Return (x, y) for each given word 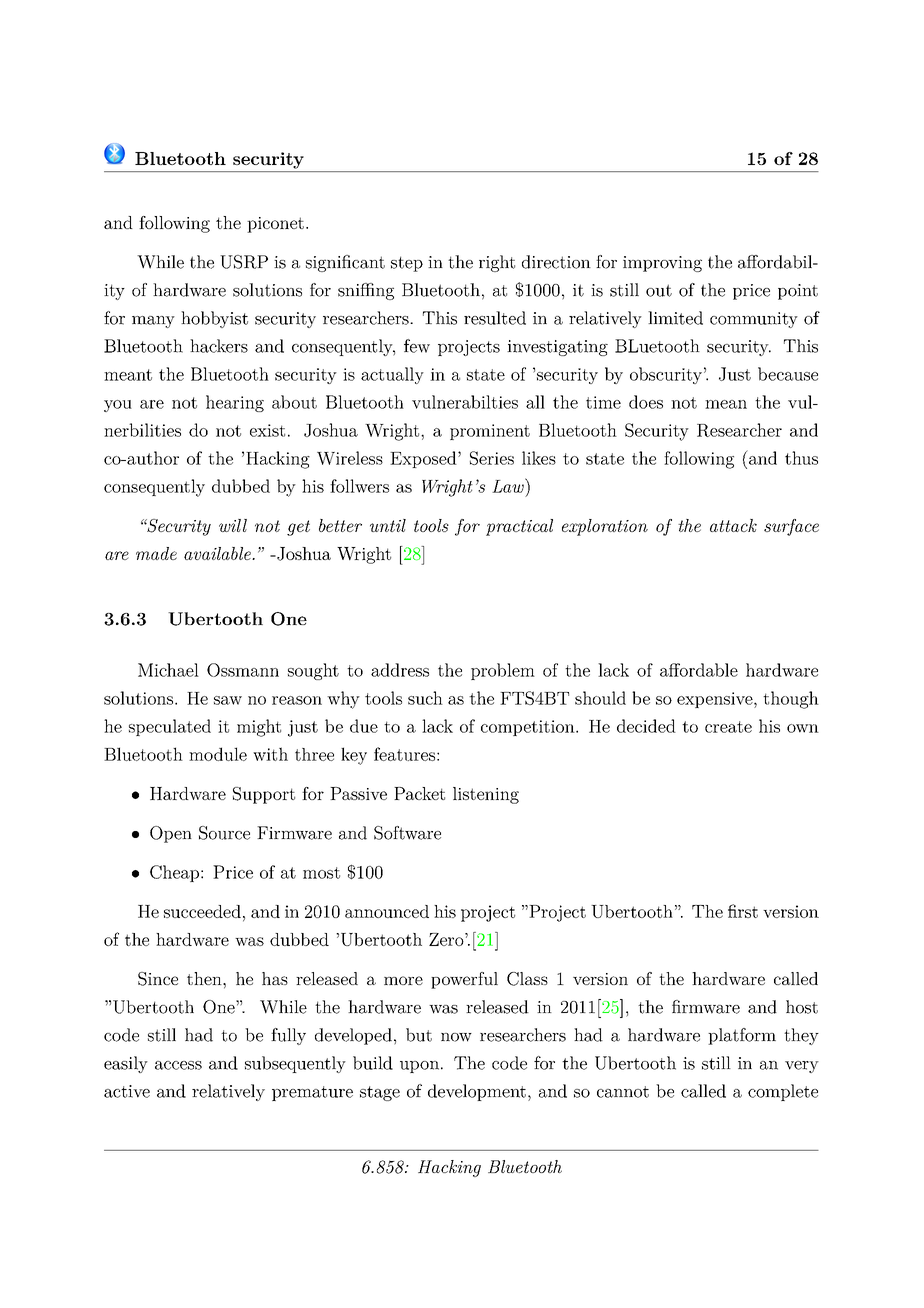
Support (264, 795)
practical (519, 527)
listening (486, 795)
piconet (275, 225)
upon (419, 1067)
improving (662, 264)
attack (733, 525)
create (728, 727)
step (407, 264)
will (233, 525)
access (178, 1065)
